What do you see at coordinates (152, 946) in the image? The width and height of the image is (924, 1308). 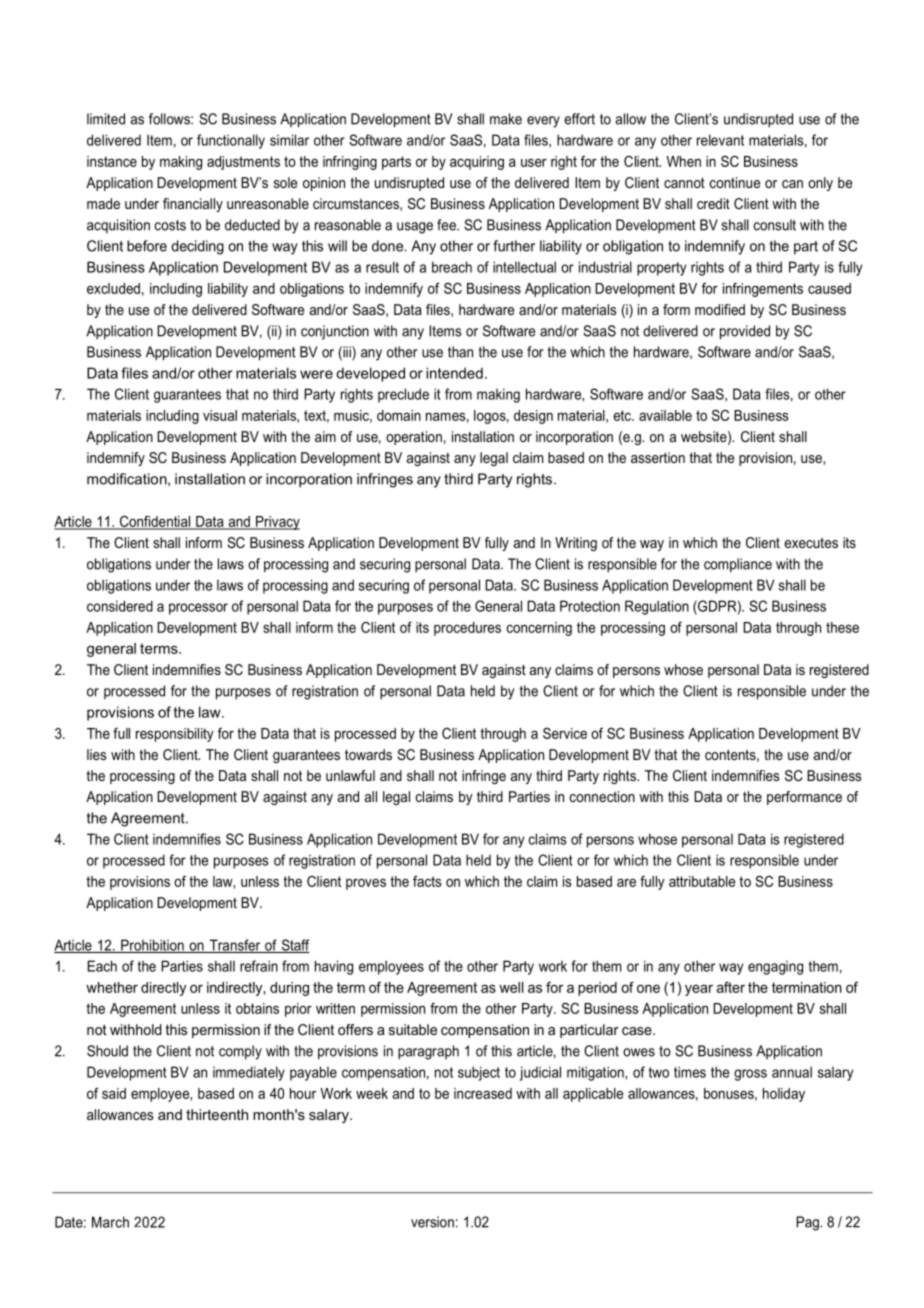 I see `Prohibition` at bounding box center [152, 946].
